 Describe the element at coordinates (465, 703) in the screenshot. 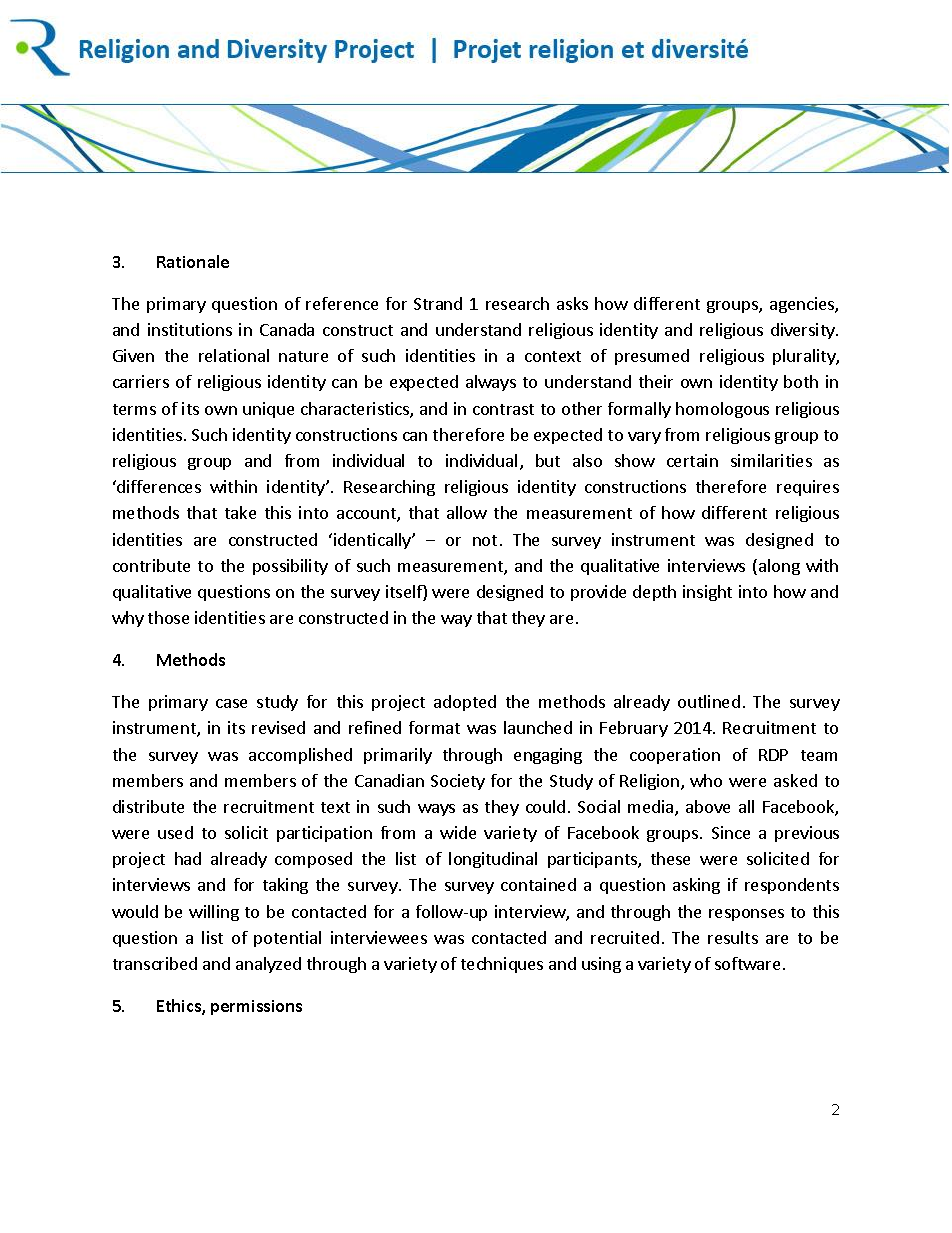

I see `adopted` at that location.
